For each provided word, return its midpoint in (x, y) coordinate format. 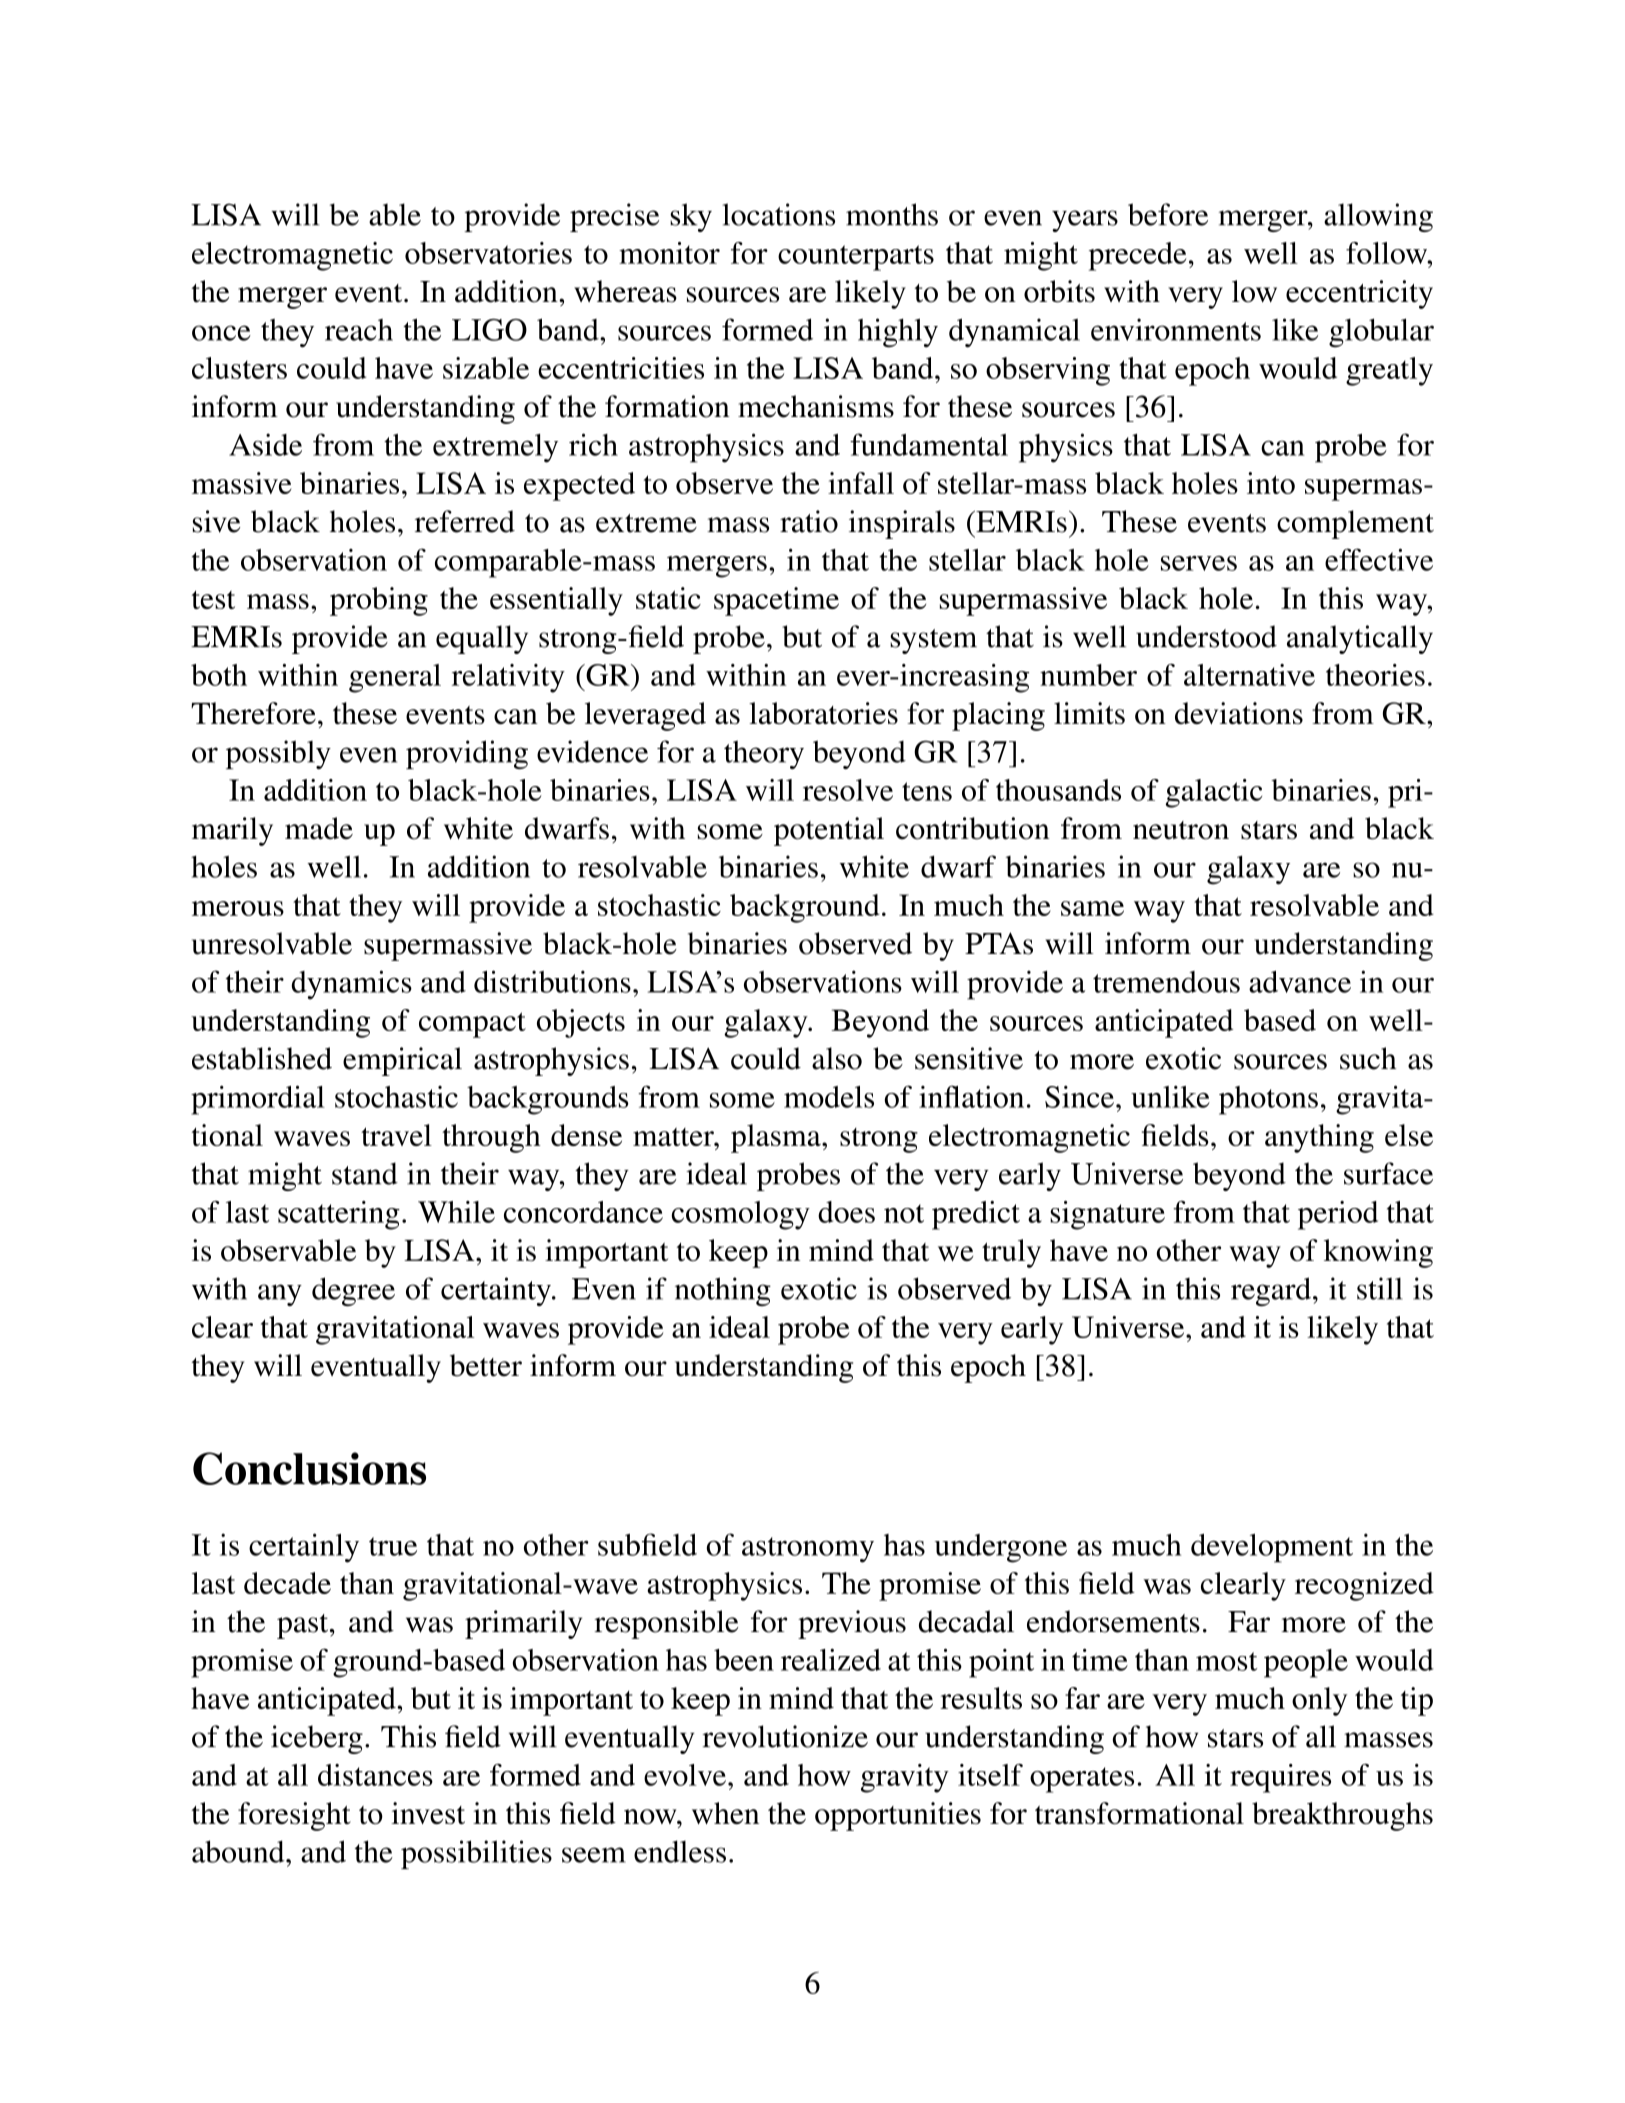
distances (375, 1775)
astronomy (808, 1550)
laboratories (823, 713)
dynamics (351, 985)
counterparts (856, 258)
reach (359, 330)
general (395, 678)
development (1272, 1548)
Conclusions (309, 1468)
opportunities (898, 1816)
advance (1300, 982)
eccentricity (1359, 294)
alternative (1249, 675)
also (837, 1058)
